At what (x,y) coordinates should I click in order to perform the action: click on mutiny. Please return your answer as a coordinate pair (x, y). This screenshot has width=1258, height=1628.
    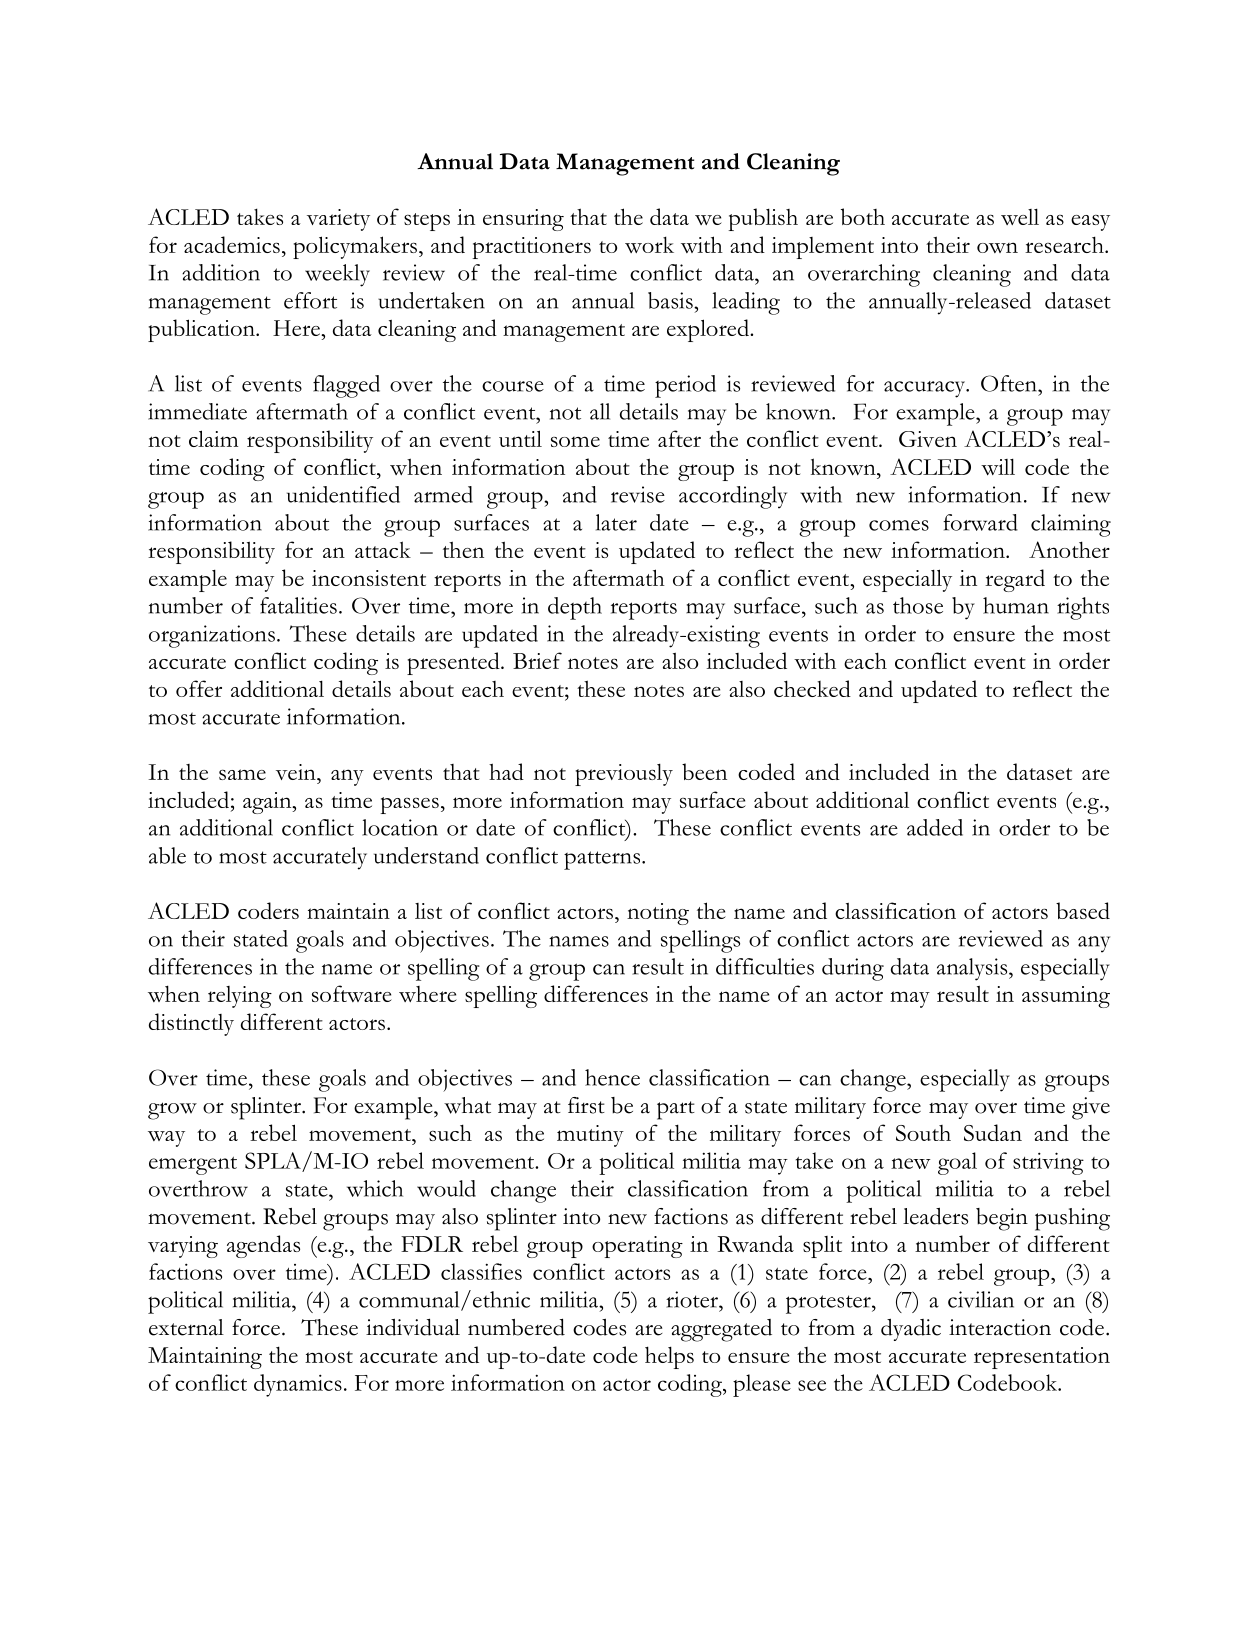
    Looking at the image, I should click on (590, 1136).
